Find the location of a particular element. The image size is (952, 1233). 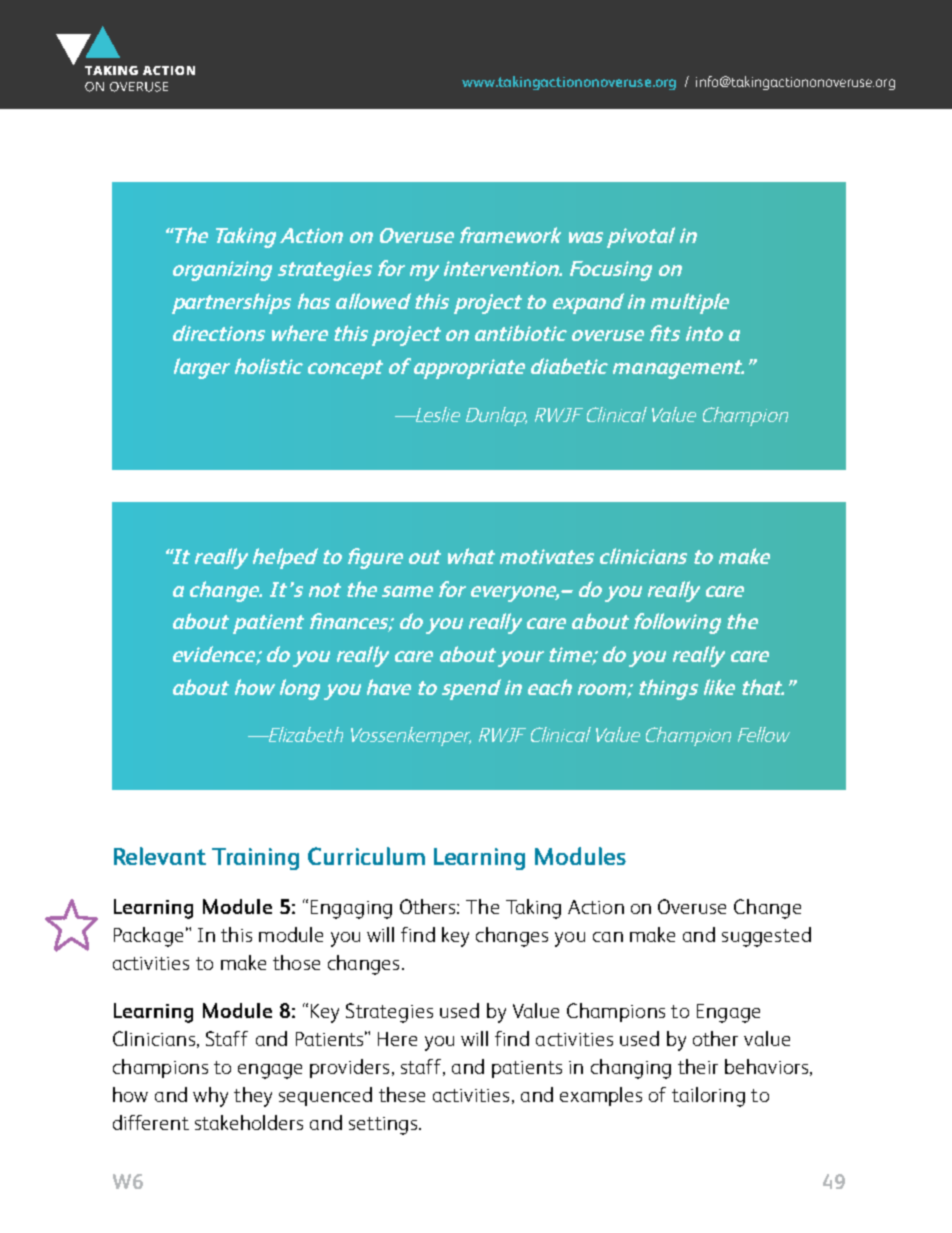

Engaging is located at coordinates (351, 909).
